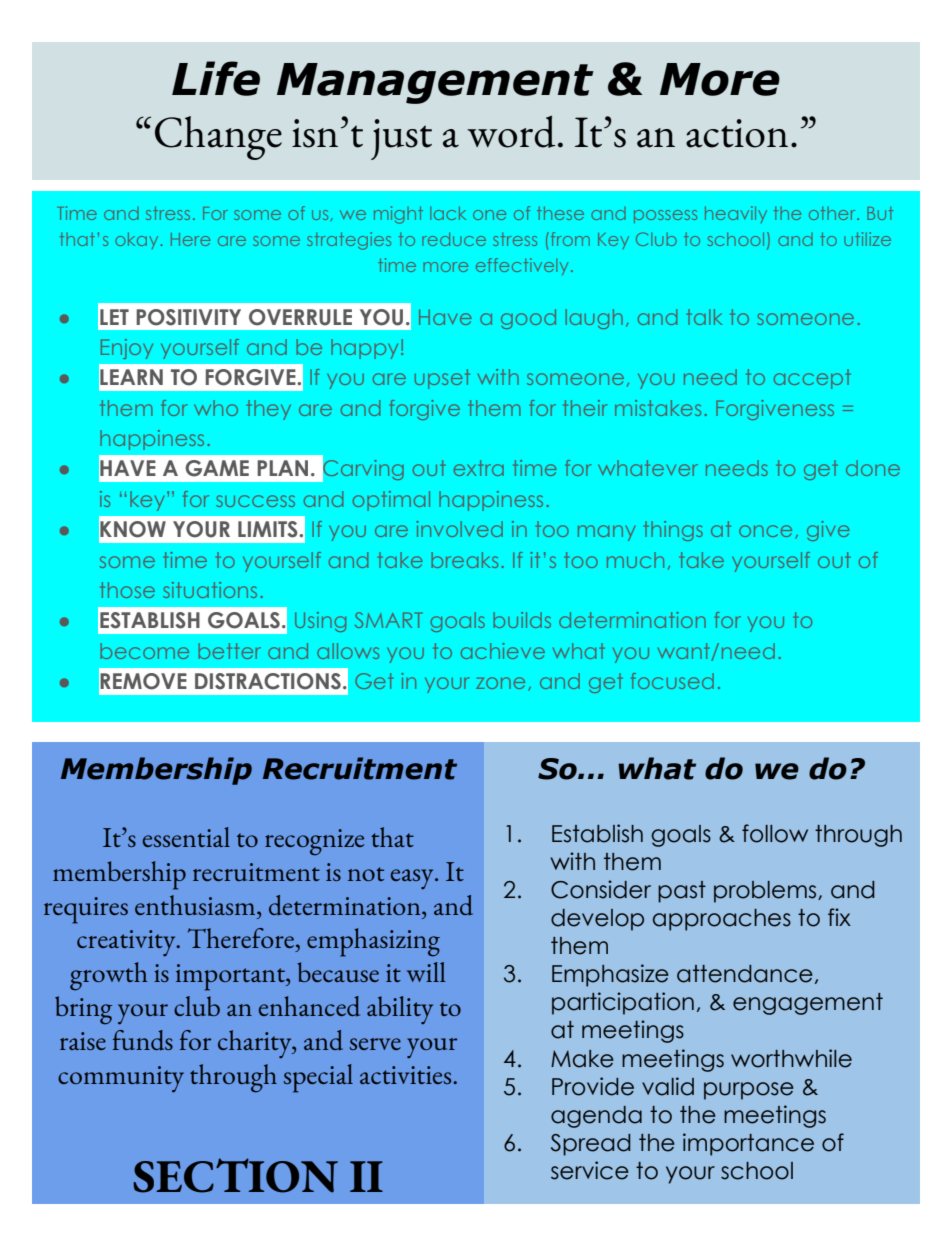 Image resolution: width=952 pixels, height=1233 pixels. What do you see at coordinates (748, 1144) in the screenshot?
I see `importance` at bounding box center [748, 1144].
